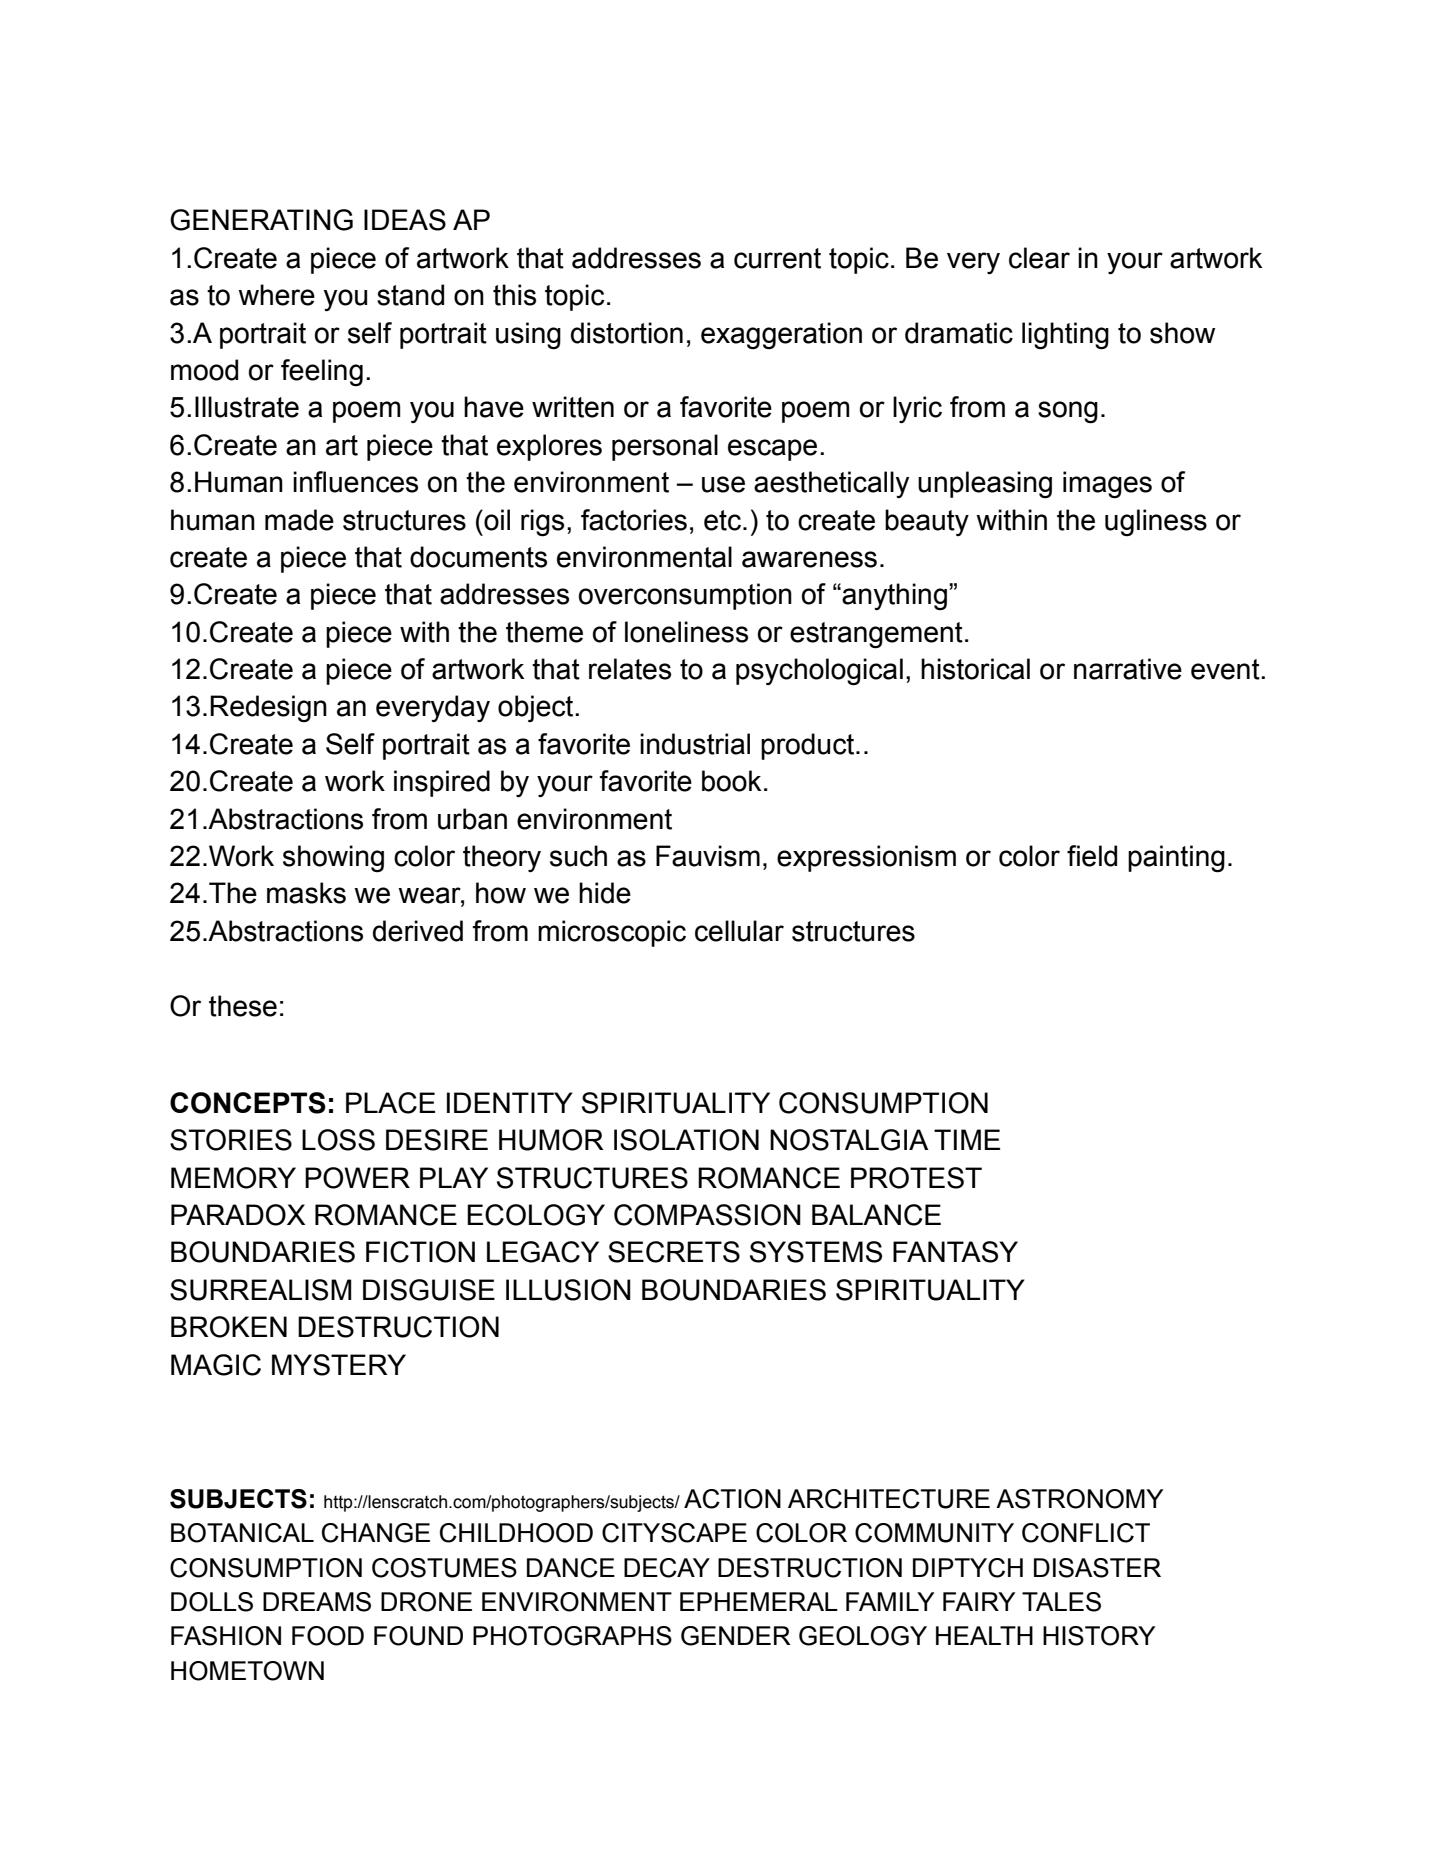 This screenshot has width=1442, height=1866. I want to click on clear, so click(1039, 258).
